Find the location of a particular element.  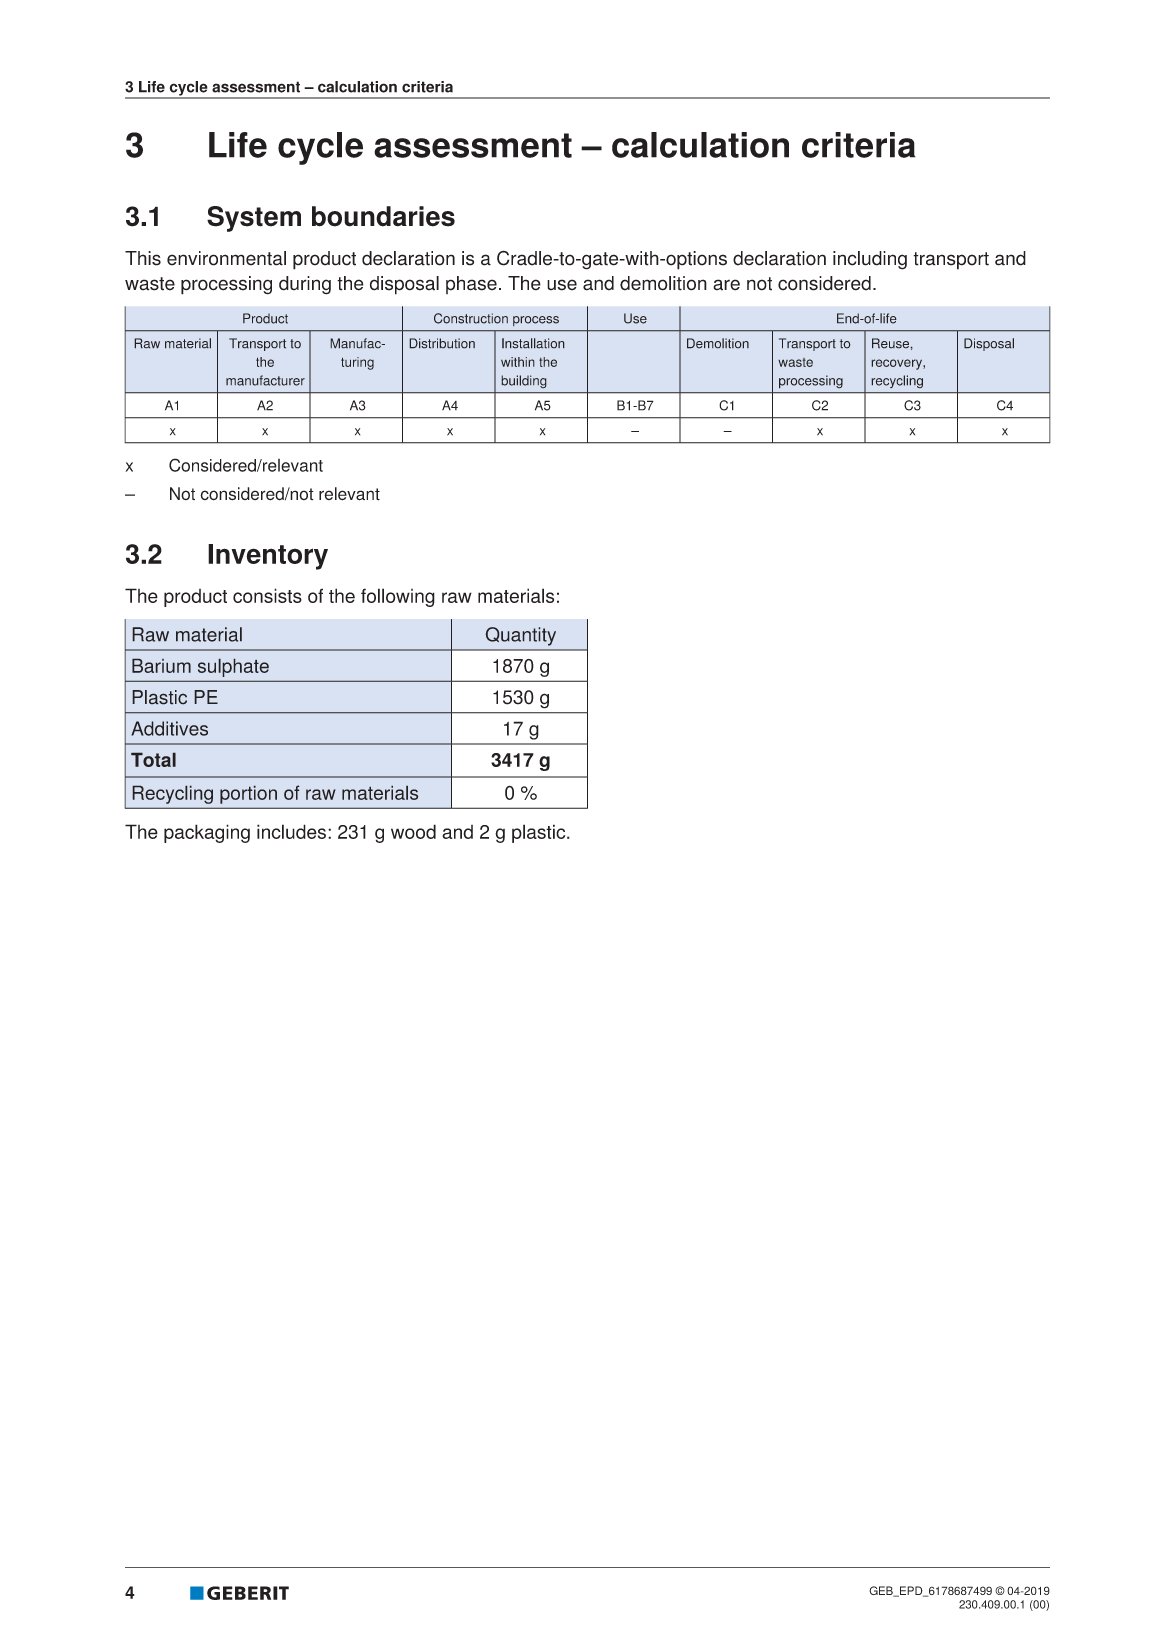

wood is located at coordinates (413, 831).
